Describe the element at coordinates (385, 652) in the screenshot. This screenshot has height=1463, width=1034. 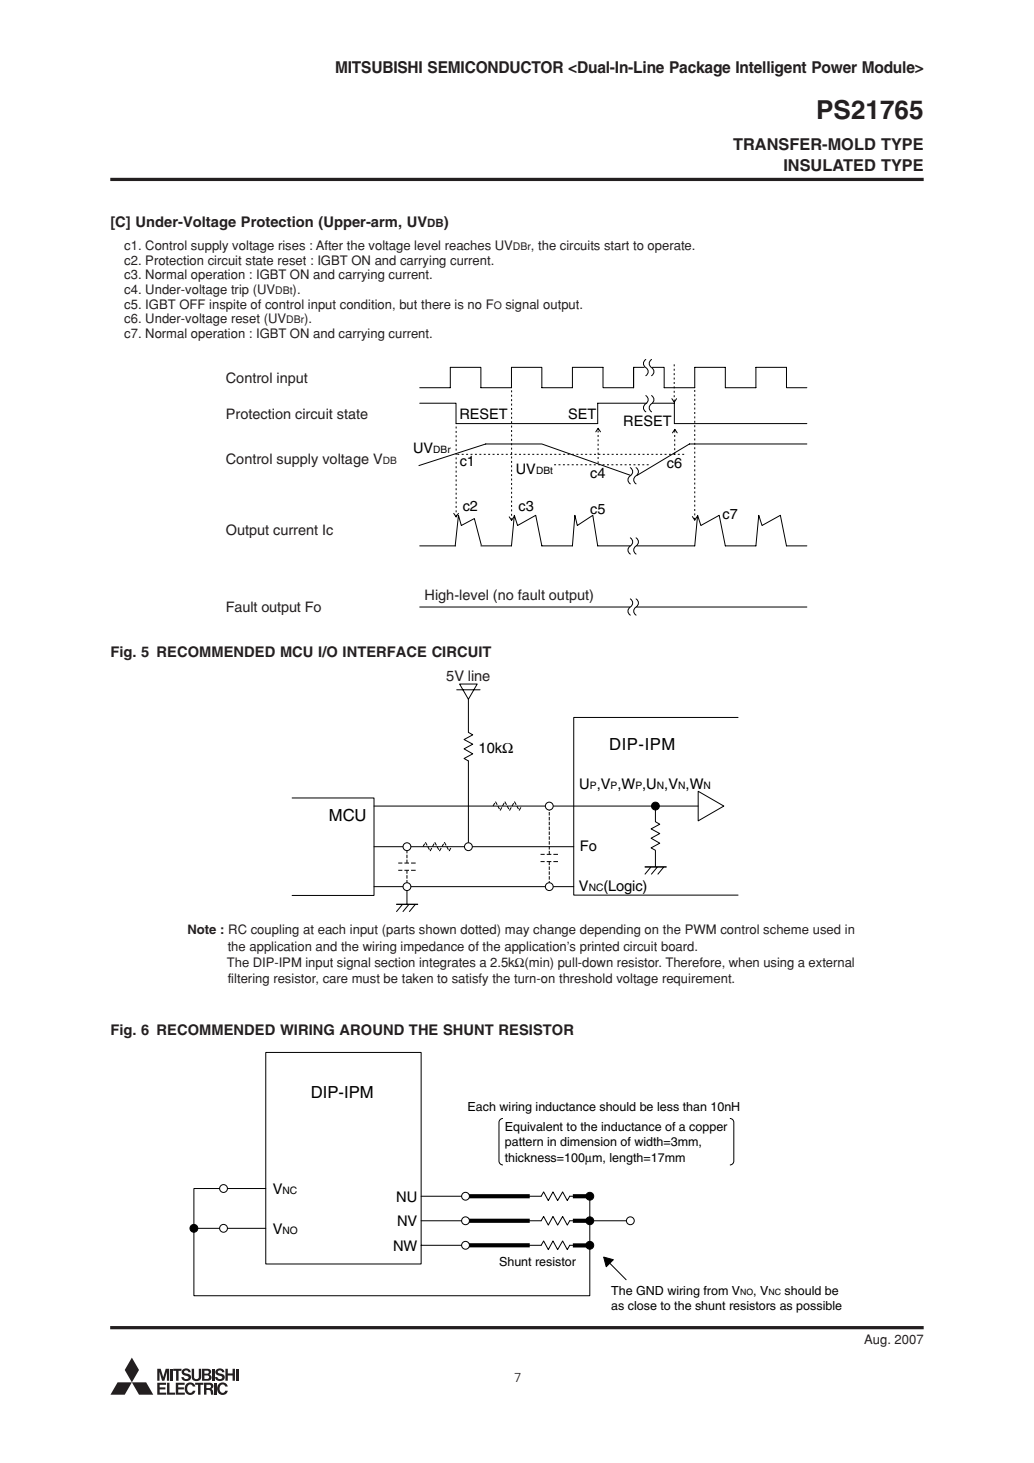
I see `INTERFACE` at that location.
